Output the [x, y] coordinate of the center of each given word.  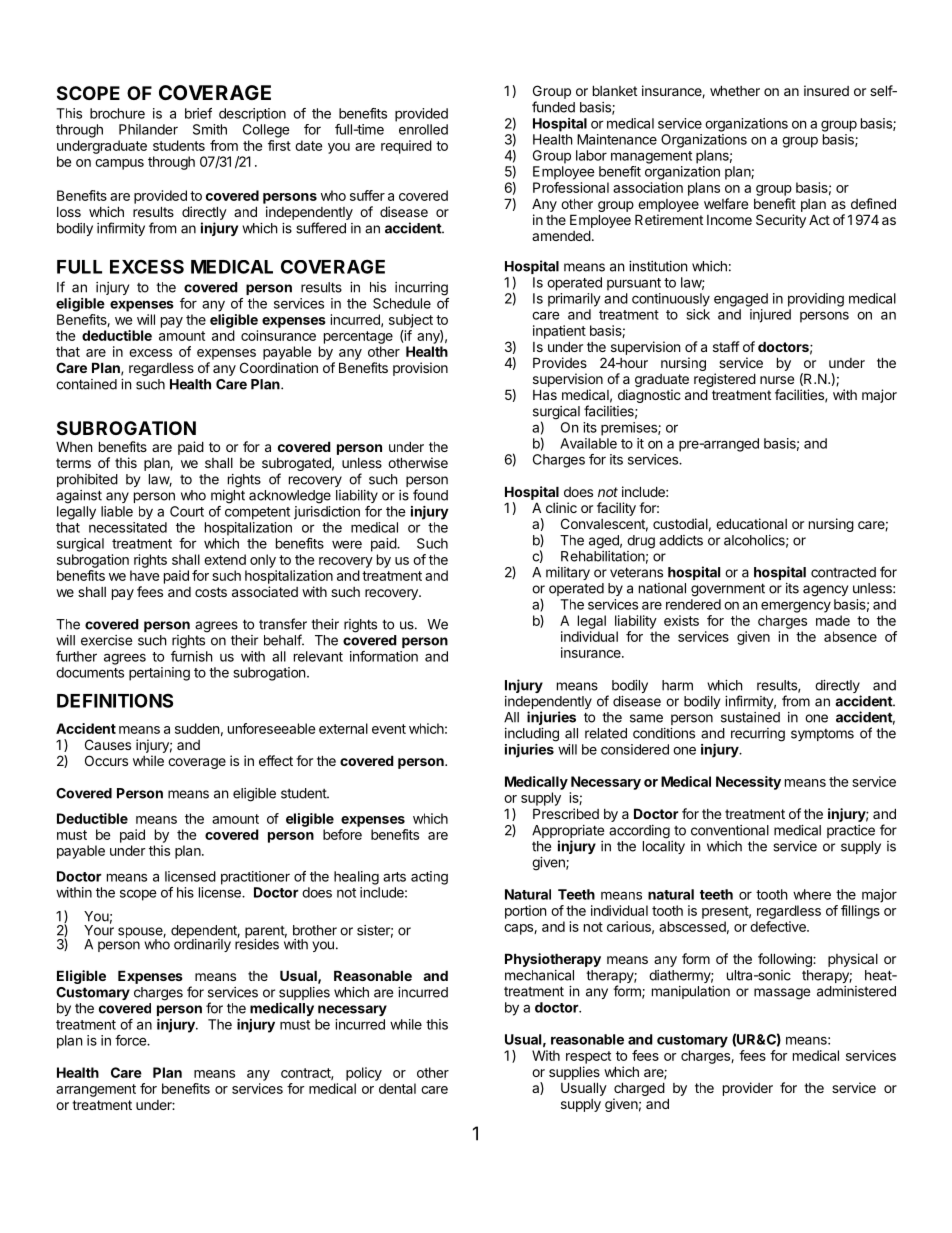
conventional [730, 830]
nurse [777, 380]
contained [86, 384]
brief [198, 113]
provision [420, 369]
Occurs [106, 760]
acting [429, 878]
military [568, 573]
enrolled [423, 129]
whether [735, 90]
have [144, 575]
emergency [796, 607]
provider [748, 1089]
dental [397, 1088]
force [131, 1040]
